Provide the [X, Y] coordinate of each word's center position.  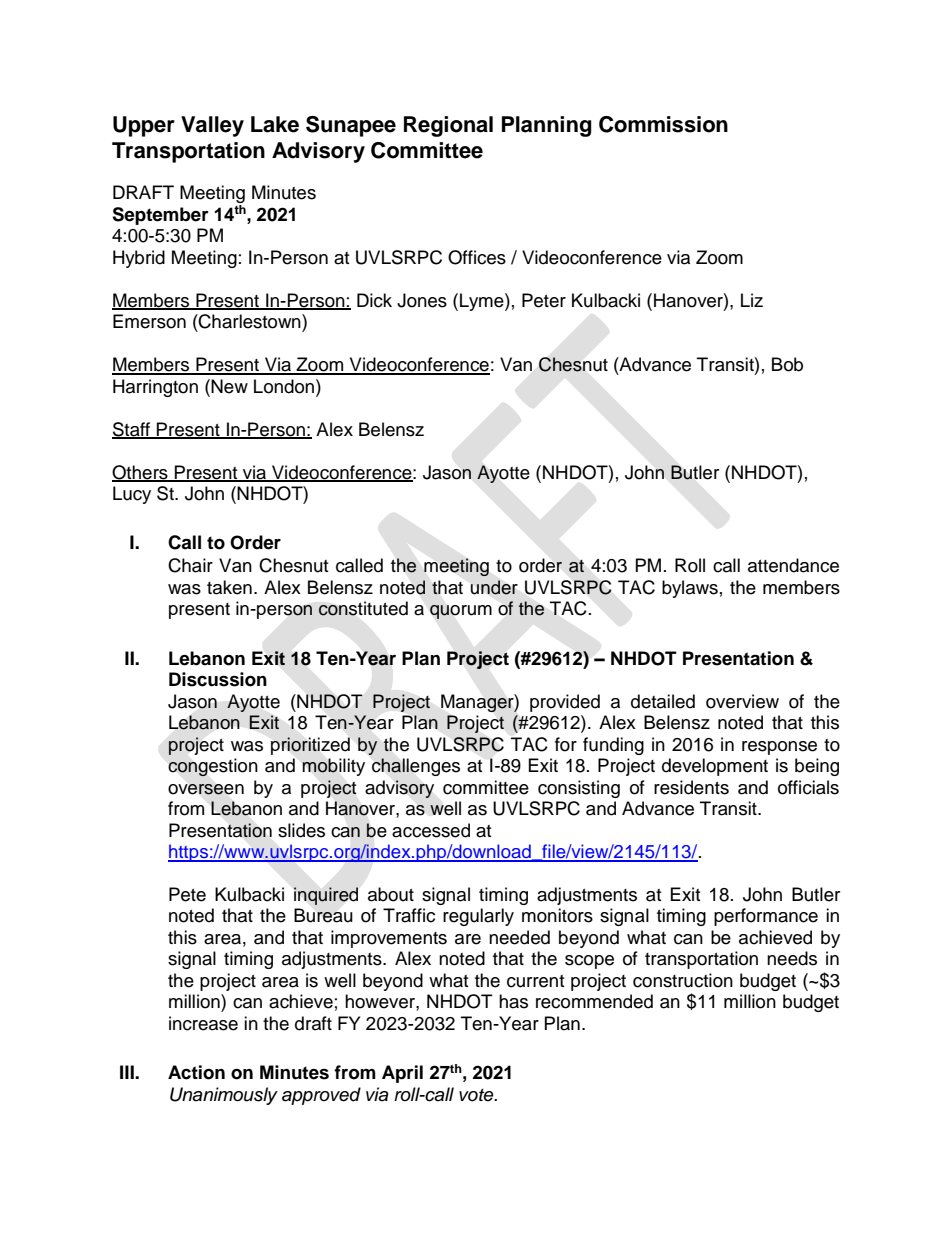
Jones [422, 300]
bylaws [690, 589]
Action [196, 1072]
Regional [448, 126]
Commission [663, 124]
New [229, 386]
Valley [212, 126]
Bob [787, 364]
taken [229, 587]
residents [691, 787]
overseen [206, 789]
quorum [461, 612]
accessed [431, 830]
